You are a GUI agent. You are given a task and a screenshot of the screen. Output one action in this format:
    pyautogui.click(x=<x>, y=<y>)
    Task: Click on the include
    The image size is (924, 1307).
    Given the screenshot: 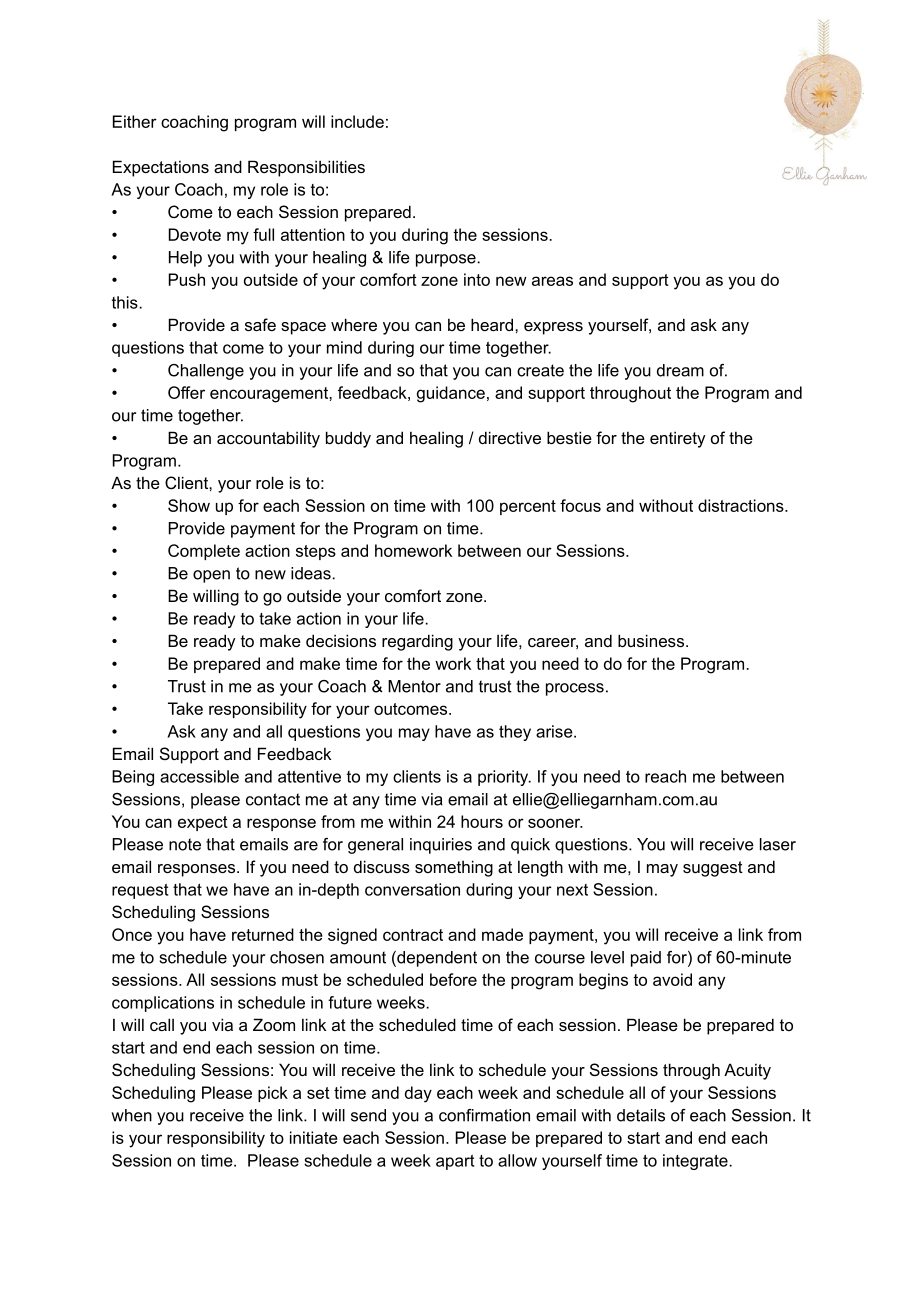 What is the action you would take?
    pyautogui.click(x=357, y=121)
